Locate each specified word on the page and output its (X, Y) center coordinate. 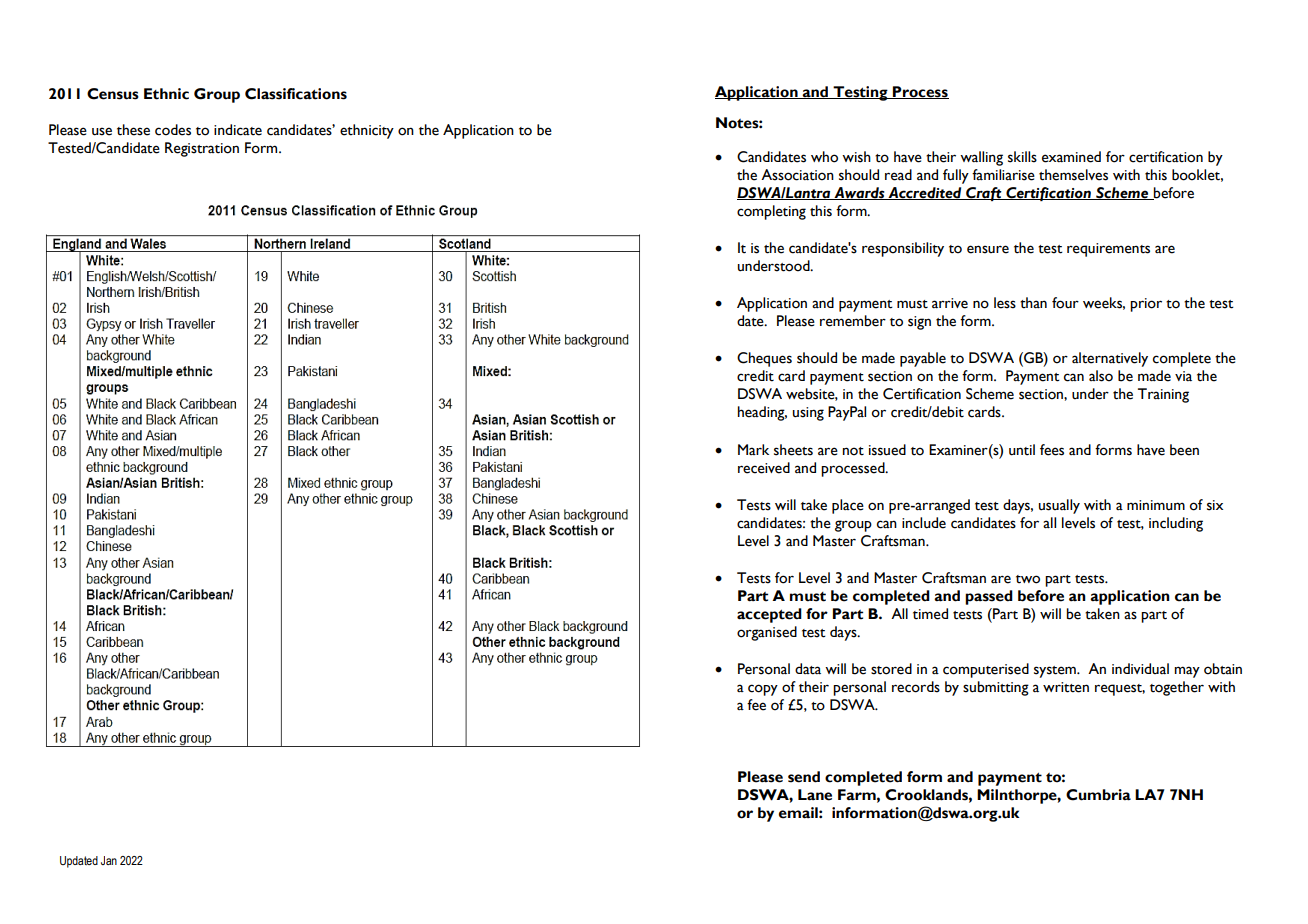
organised (767, 633)
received (764, 468)
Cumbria (1098, 795)
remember (853, 321)
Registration (202, 149)
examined (1071, 157)
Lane (815, 795)
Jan (109, 860)
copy (763, 690)
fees (1052, 450)
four (1065, 303)
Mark (753, 449)
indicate (238, 130)
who (824, 157)
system (1056, 672)
